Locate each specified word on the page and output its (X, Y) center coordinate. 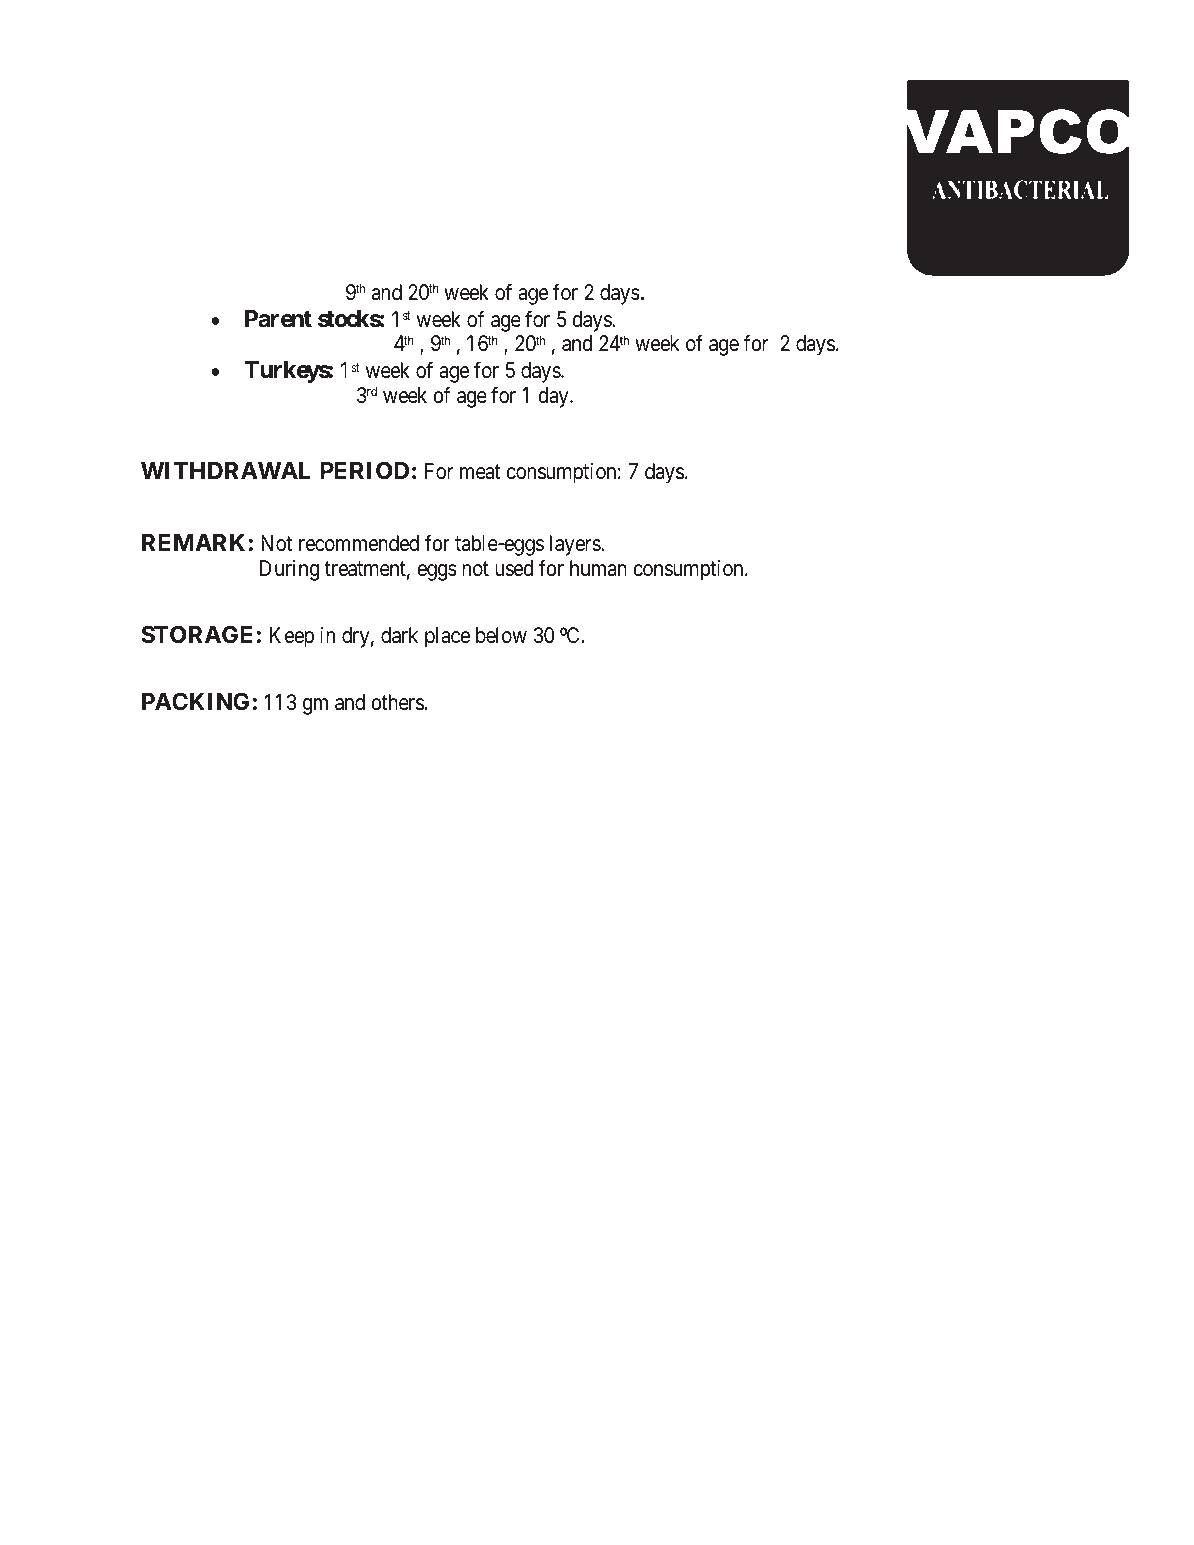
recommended (359, 543)
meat (480, 472)
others (397, 702)
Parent (278, 319)
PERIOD (364, 470)
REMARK (193, 542)
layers (576, 545)
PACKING (195, 701)
